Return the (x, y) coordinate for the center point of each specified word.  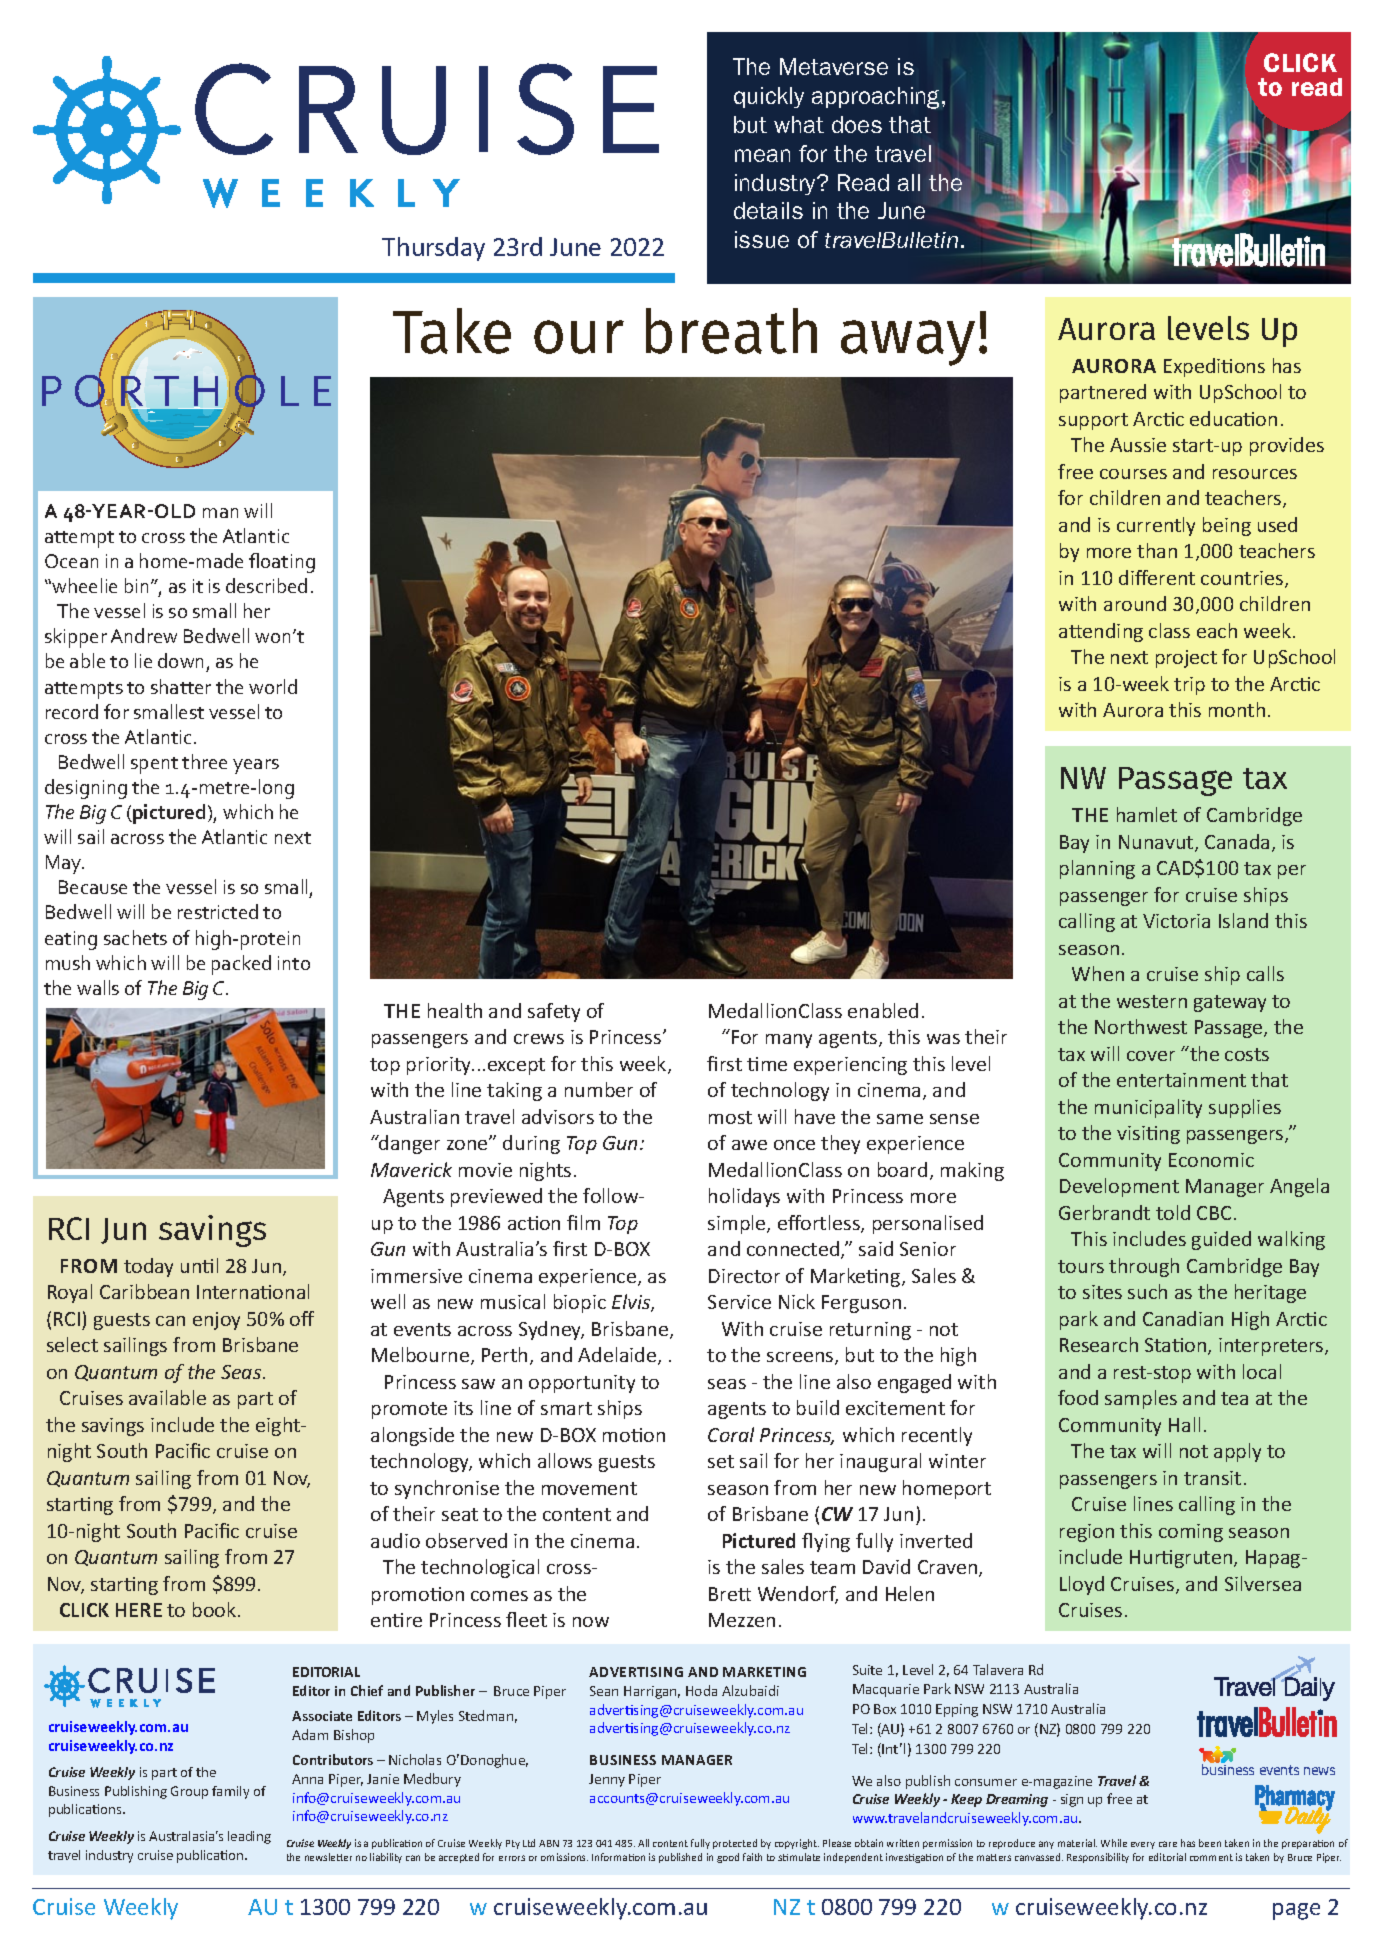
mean (762, 155)
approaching (877, 98)
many (789, 1041)
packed (241, 965)
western (1152, 1001)
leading (249, 1837)
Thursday (433, 249)
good (728, 1858)
